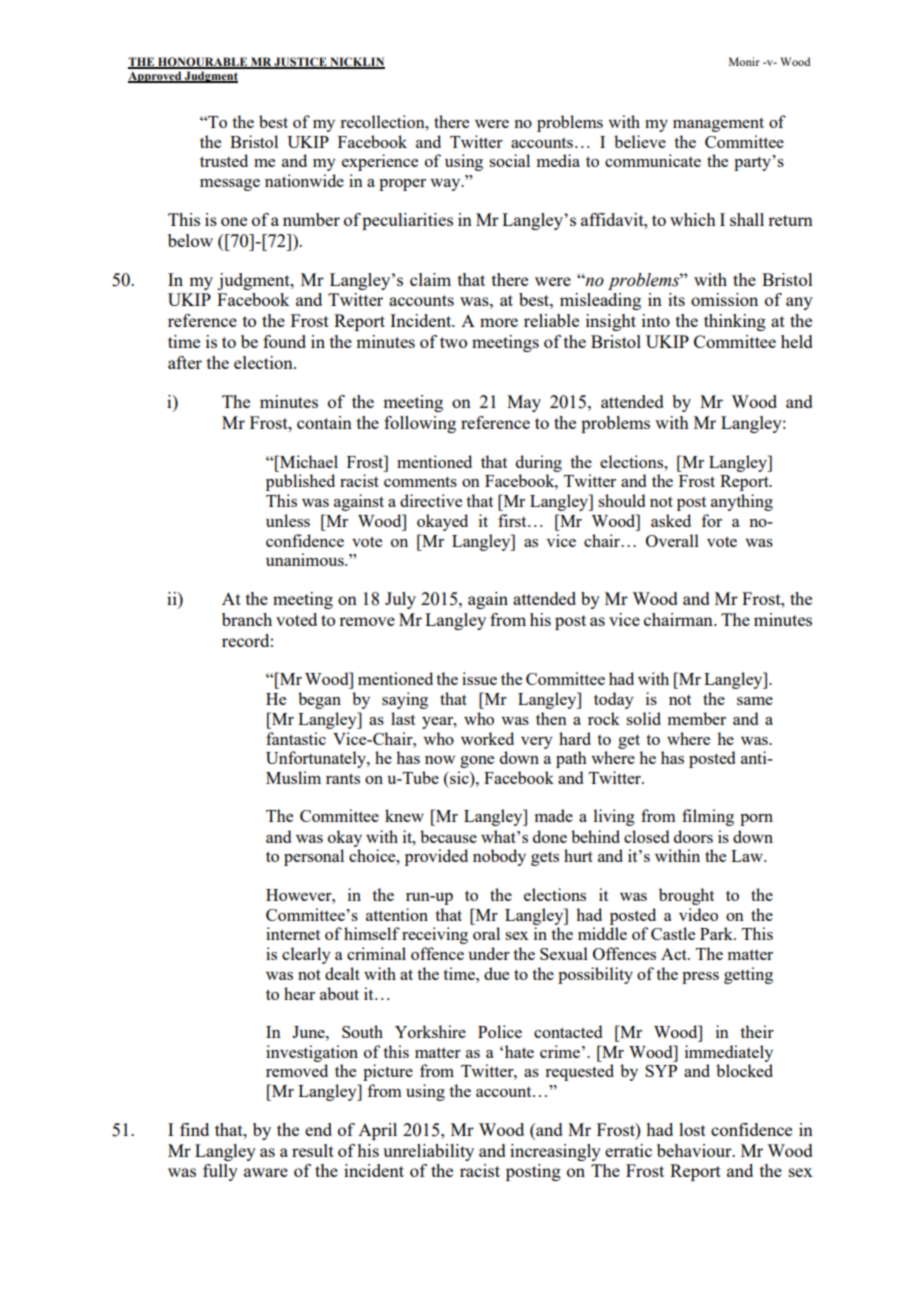 This screenshot has width=924, height=1308. I want to click on social, so click(509, 160).
